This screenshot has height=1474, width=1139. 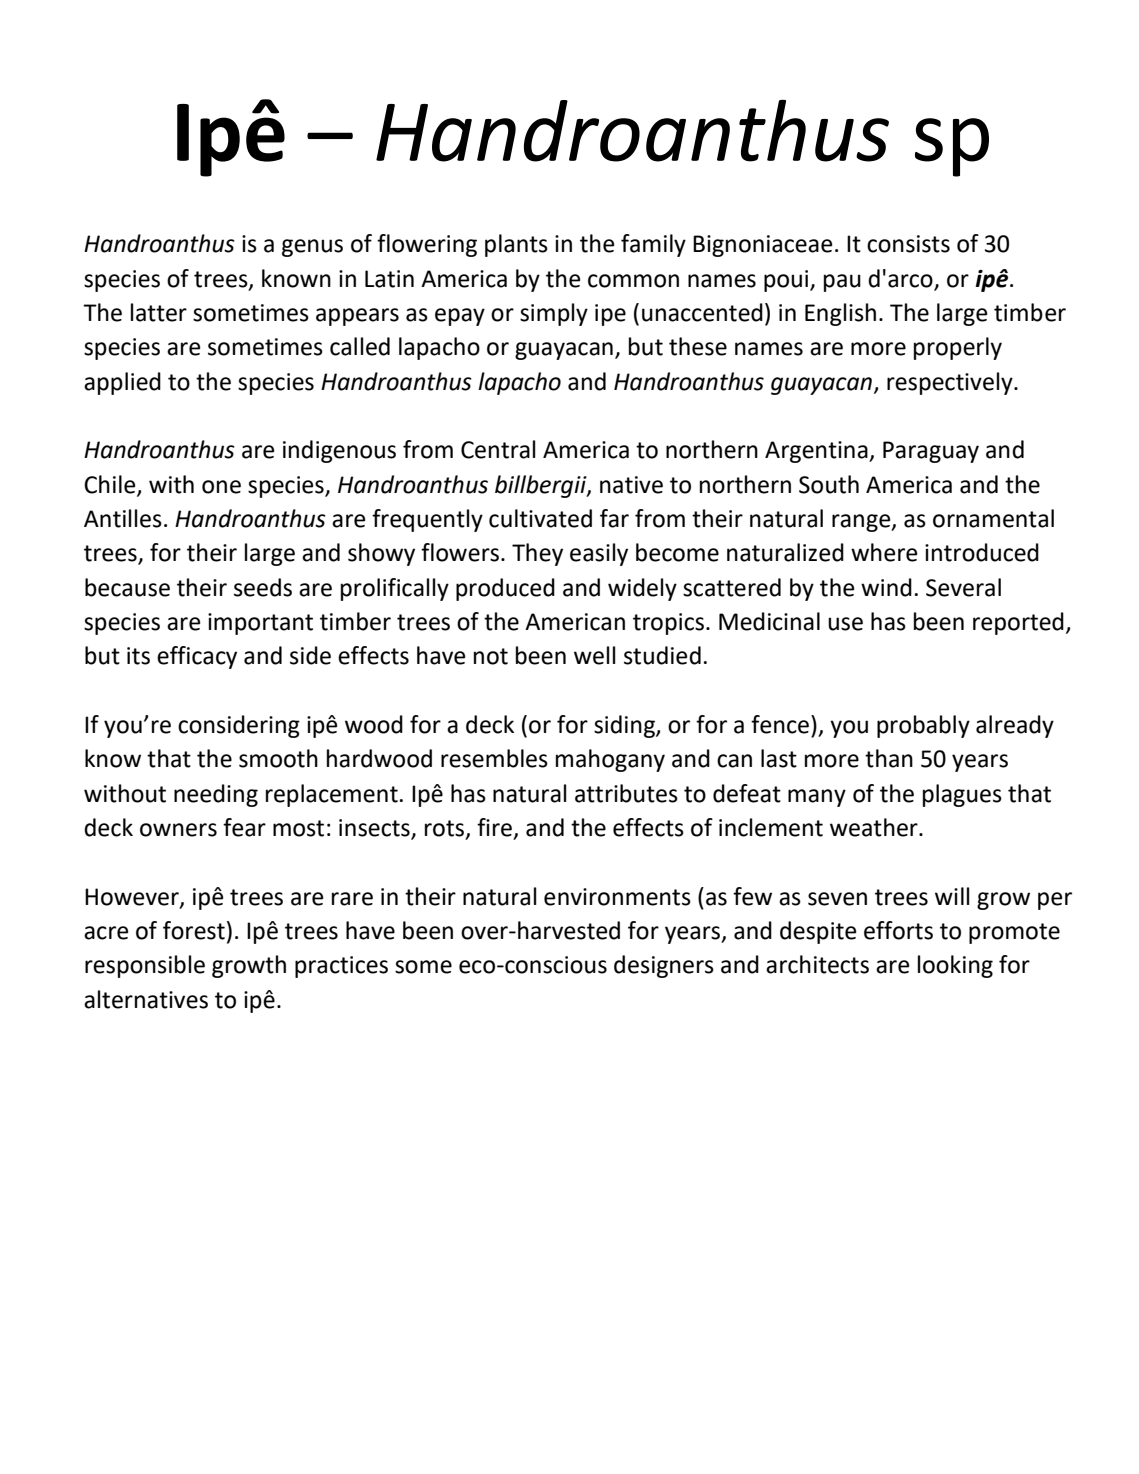 I want to click on forest, so click(x=194, y=930).
